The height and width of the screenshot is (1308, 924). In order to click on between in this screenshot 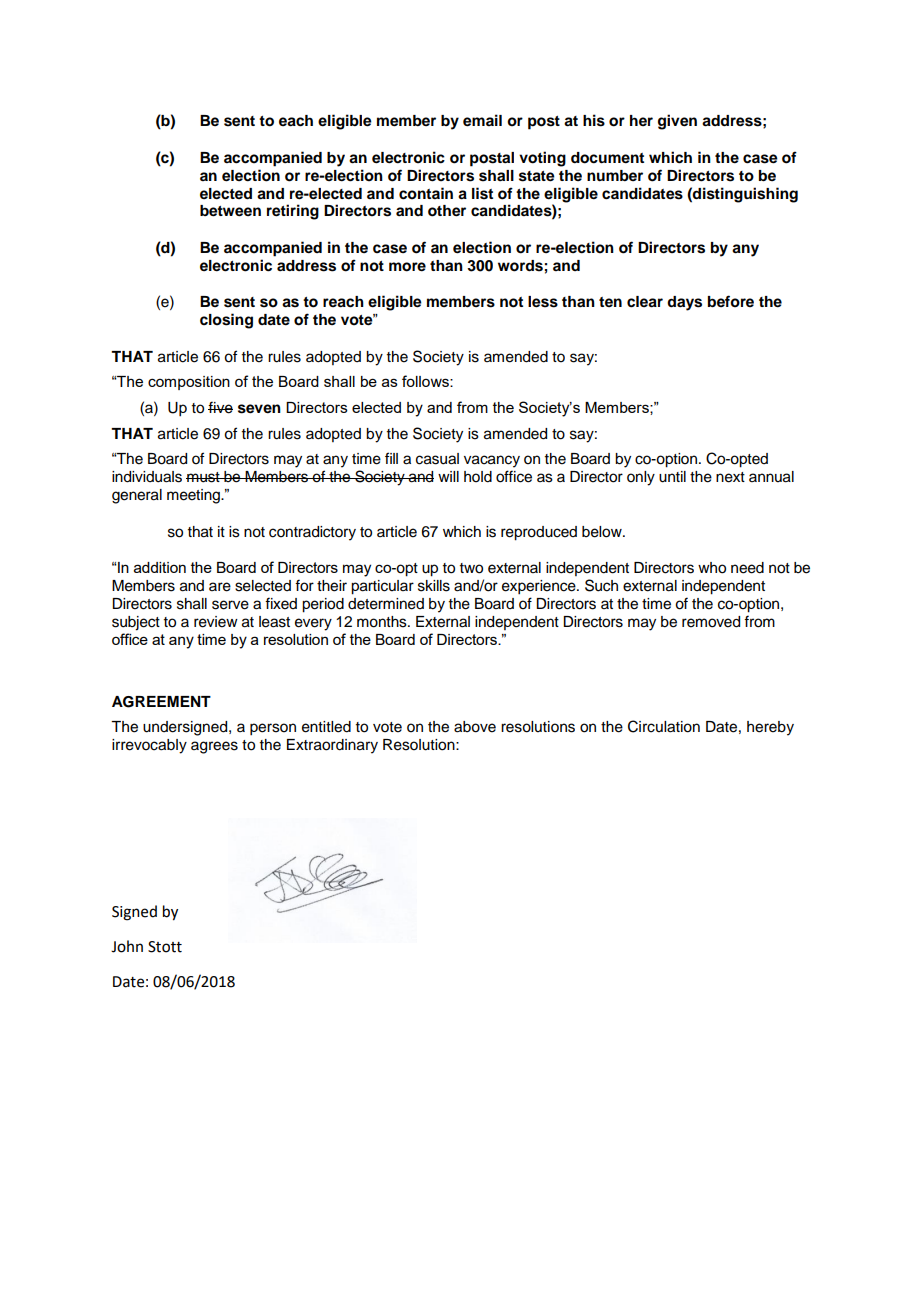, I will do `click(230, 211)`.
